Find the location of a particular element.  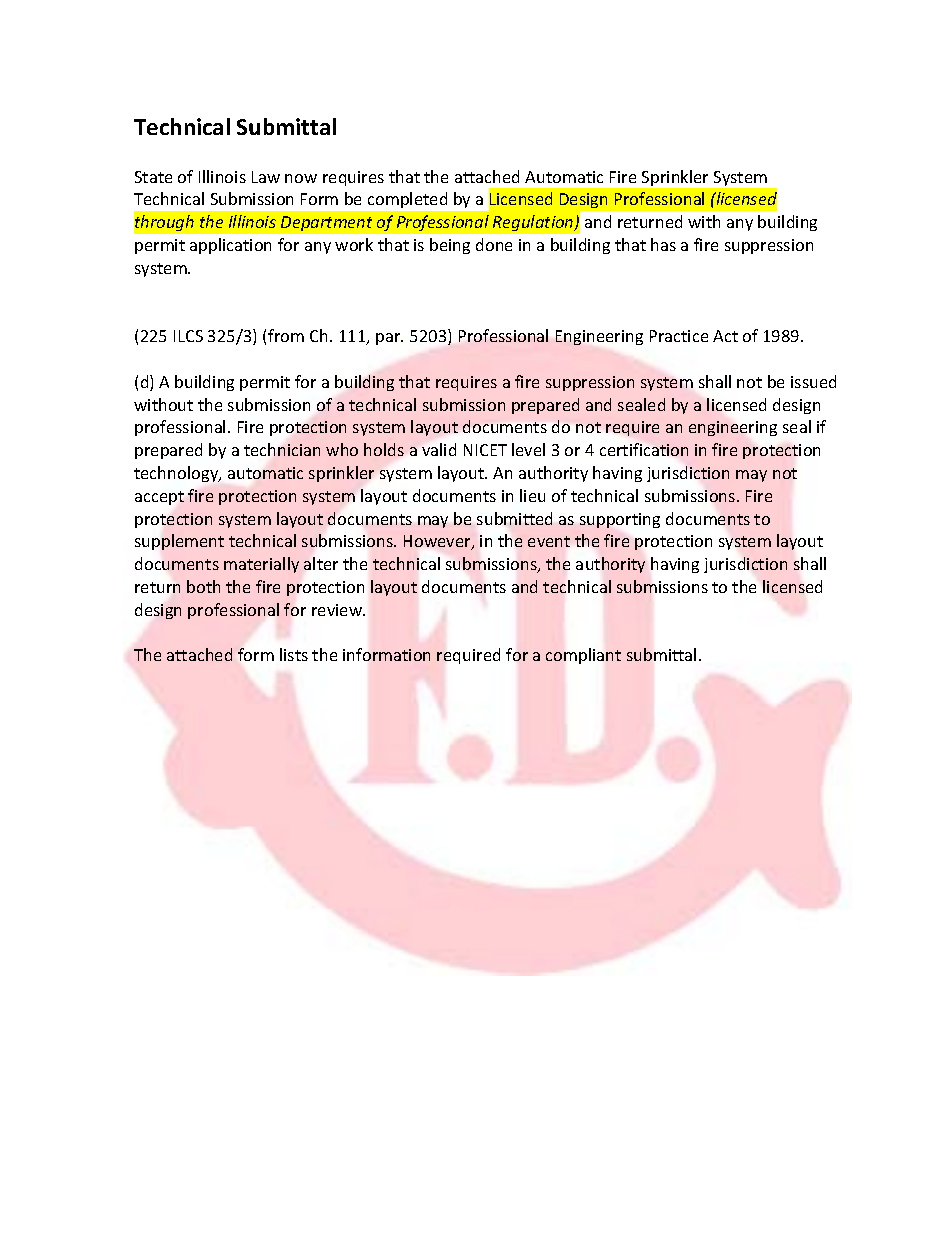

Practice is located at coordinates (679, 336).
